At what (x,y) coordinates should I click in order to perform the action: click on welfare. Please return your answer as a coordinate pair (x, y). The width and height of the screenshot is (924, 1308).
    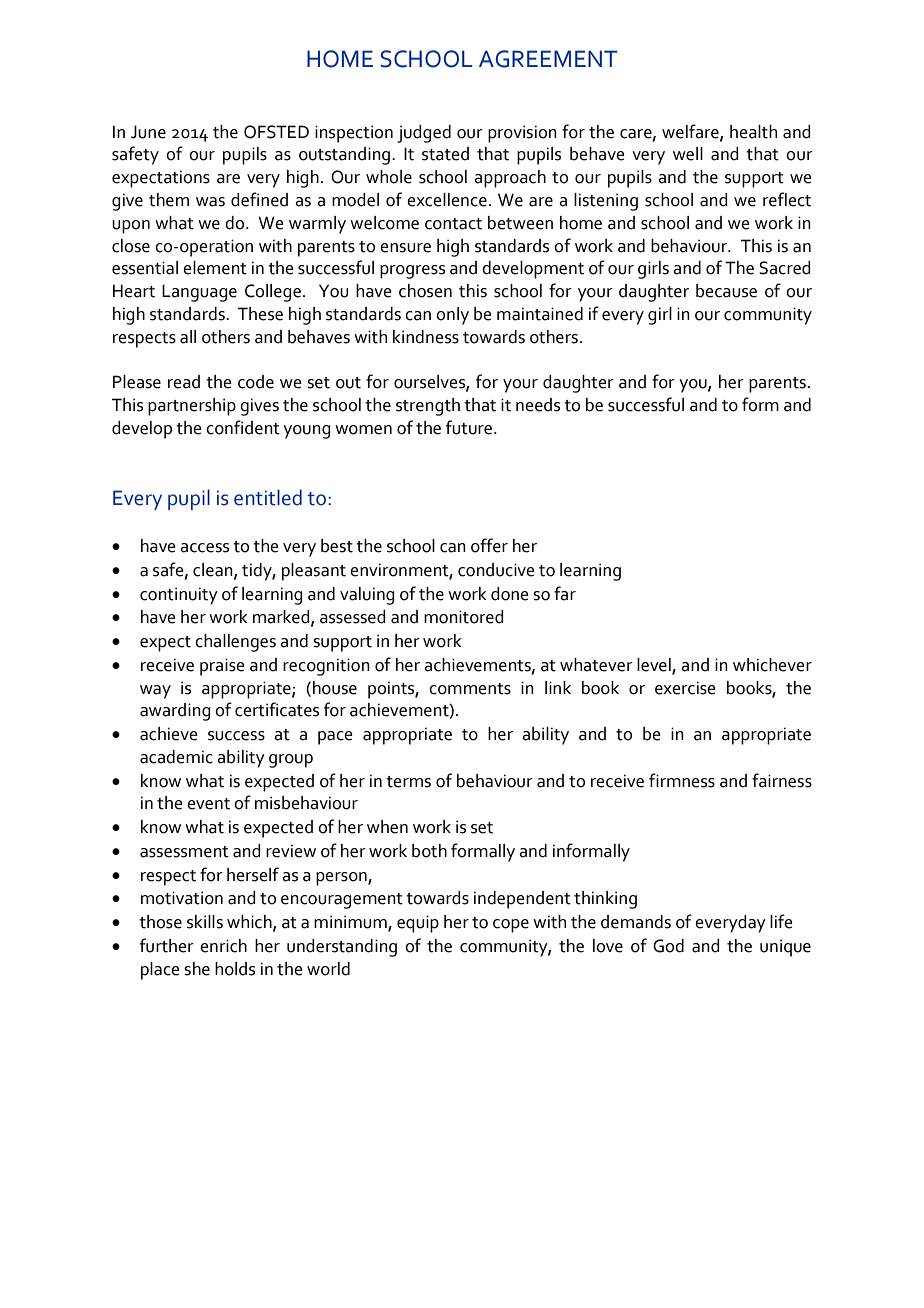
    Looking at the image, I should click on (691, 132).
